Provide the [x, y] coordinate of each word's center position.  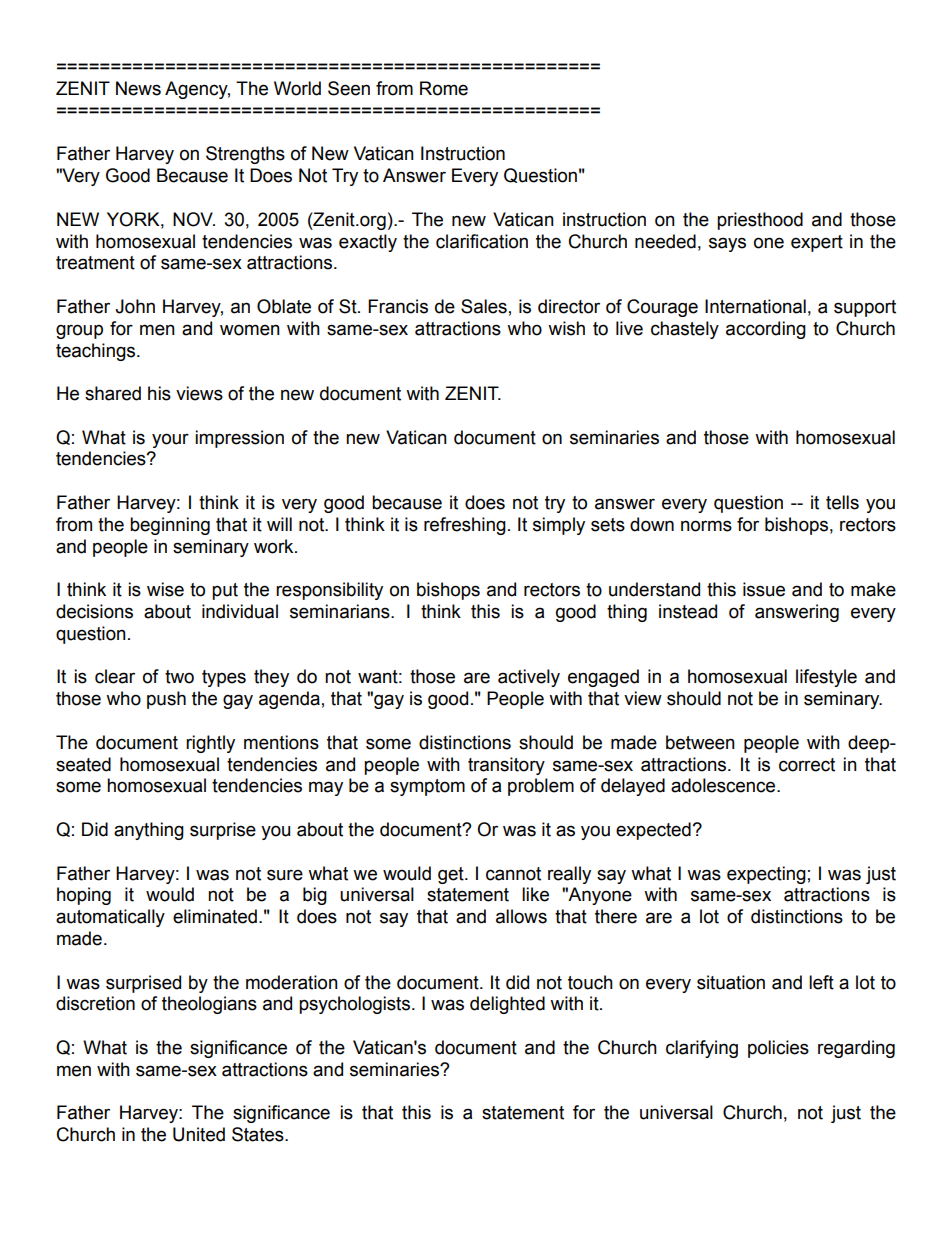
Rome [444, 88]
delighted [507, 1005]
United [199, 1134]
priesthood [760, 221]
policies [778, 1049]
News [138, 88]
